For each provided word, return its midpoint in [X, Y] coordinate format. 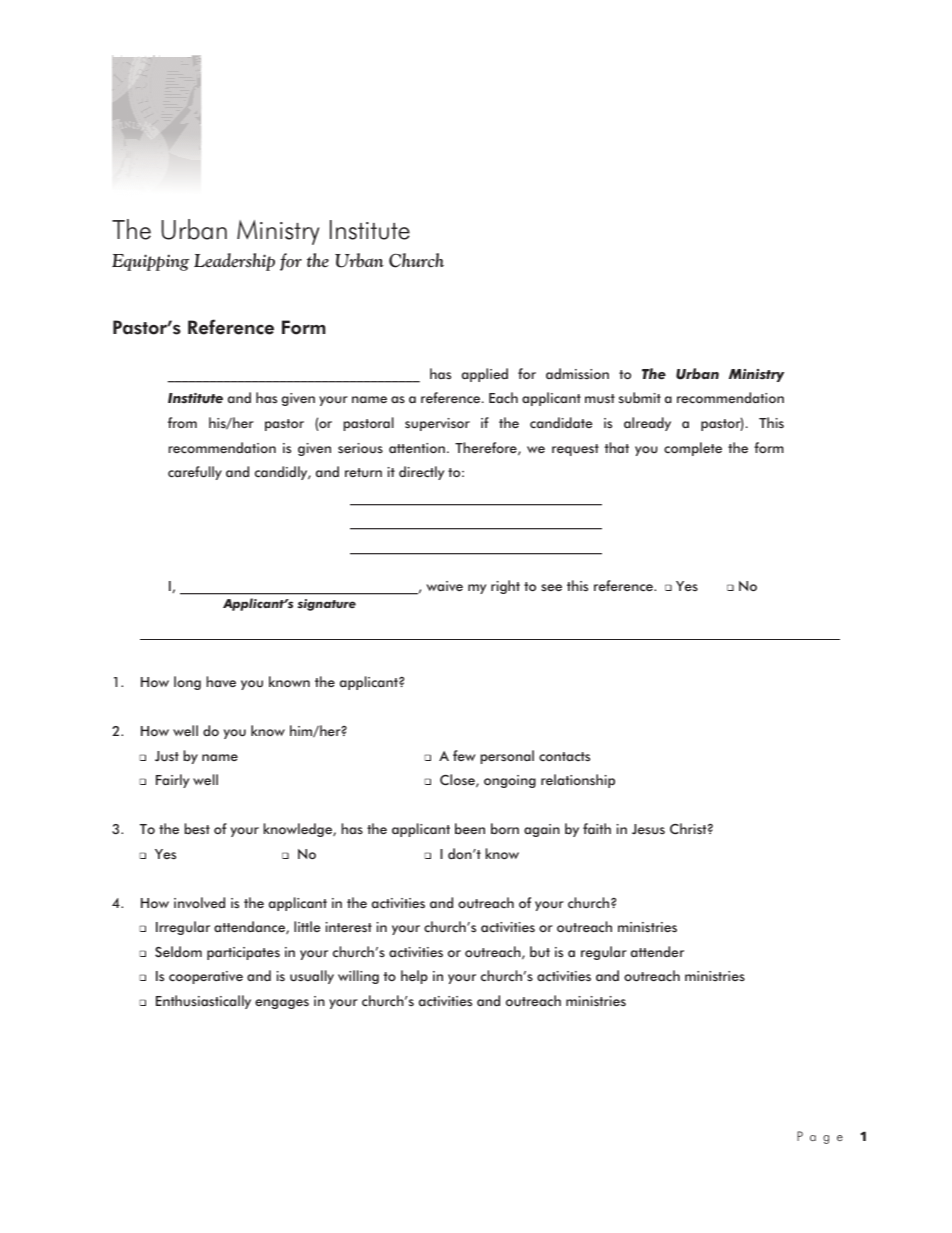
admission [577, 373]
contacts [564, 757]
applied [485, 375]
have [221, 681]
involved [199, 902]
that [617, 447]
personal [507, 757]
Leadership [234, 262]
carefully [195, 473]
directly [421, 473]
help [414, 977]
